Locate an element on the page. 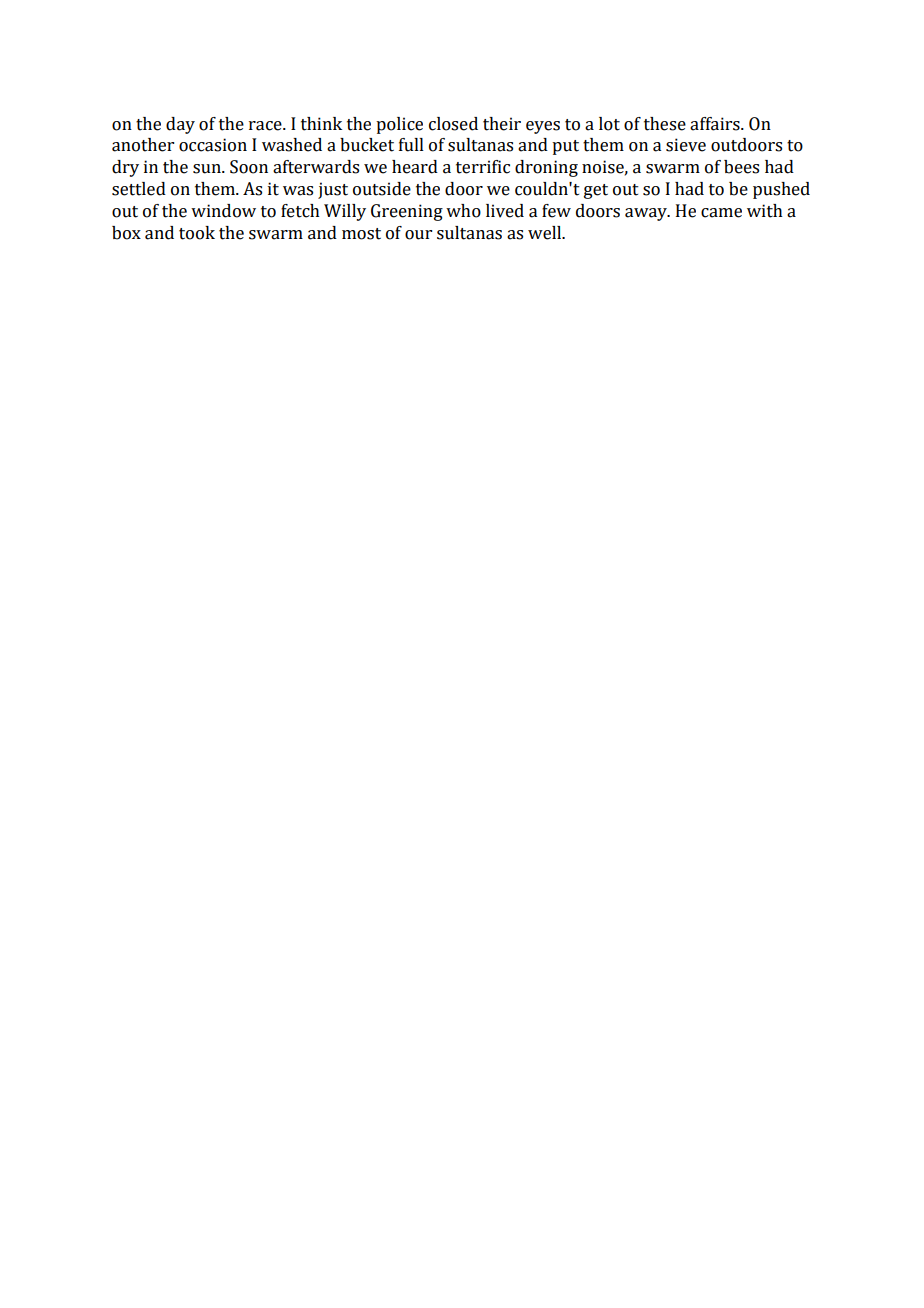 The image size is (924, 1308). day is located at coordinates (180, 125).
